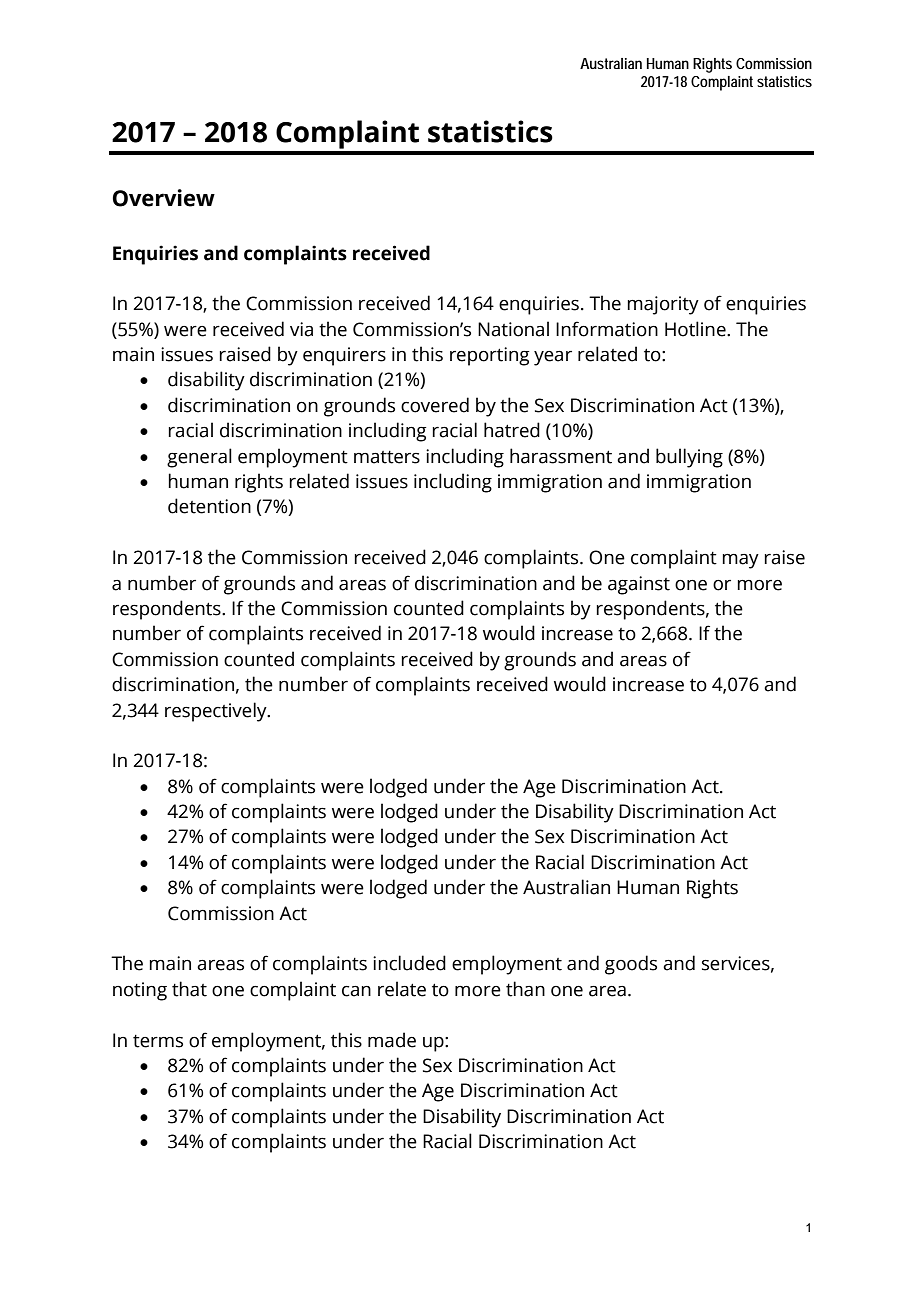  What do you see at coordinates (217, 712) in the image?
I see `respectively` at bounding box center [217, 712].
